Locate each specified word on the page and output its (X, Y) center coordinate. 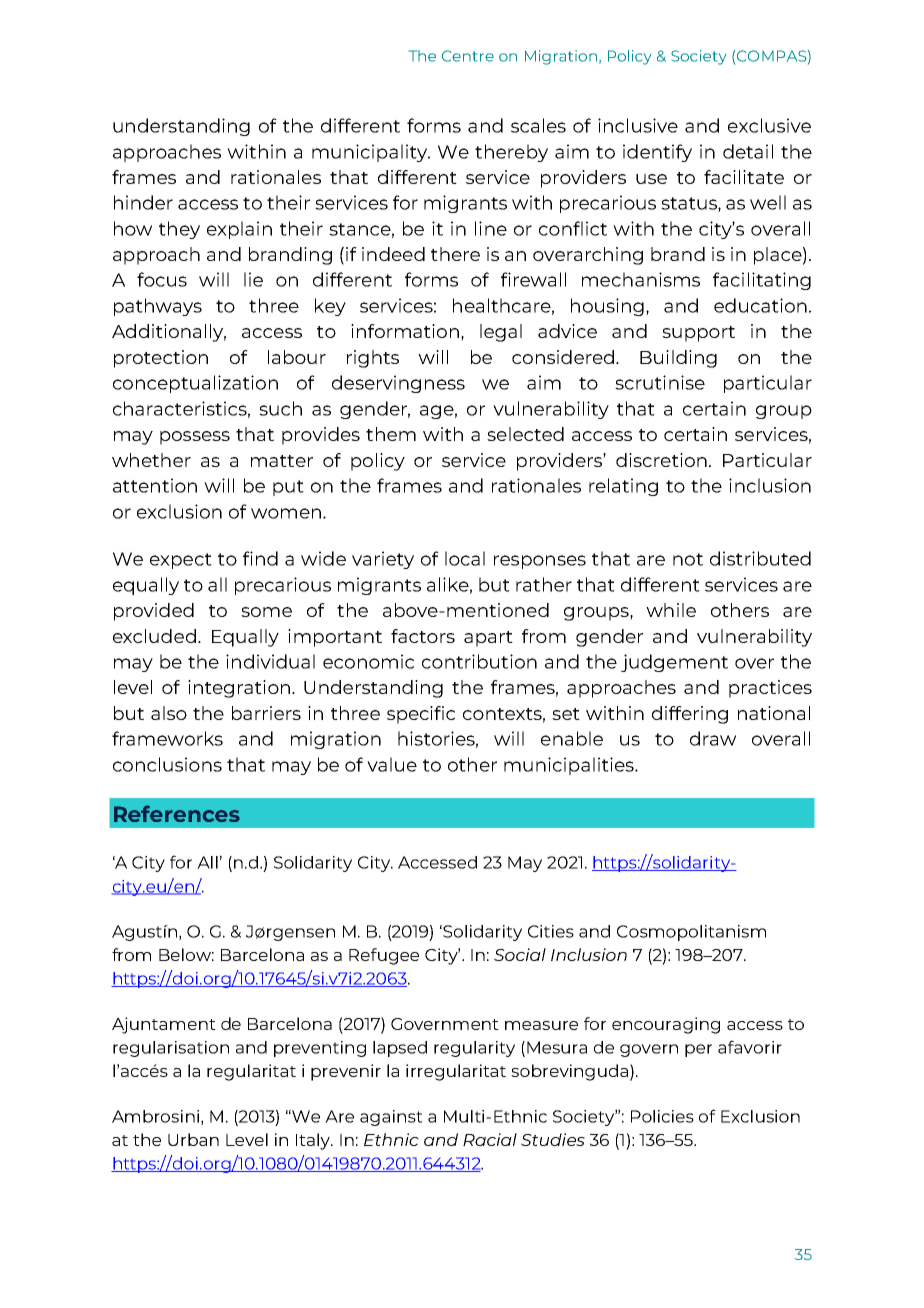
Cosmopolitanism (691, 933)
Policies (662, 1116)
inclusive (638, 125)
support (698, 334)
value (392, 764)
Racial (490, 1139)
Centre (468, 56)
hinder (143, 202)
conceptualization (195, 384)
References (177, 813)
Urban (193, 1139)
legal (501, 333)
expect (181, 561)
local (465, 558)
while (671, 610)
